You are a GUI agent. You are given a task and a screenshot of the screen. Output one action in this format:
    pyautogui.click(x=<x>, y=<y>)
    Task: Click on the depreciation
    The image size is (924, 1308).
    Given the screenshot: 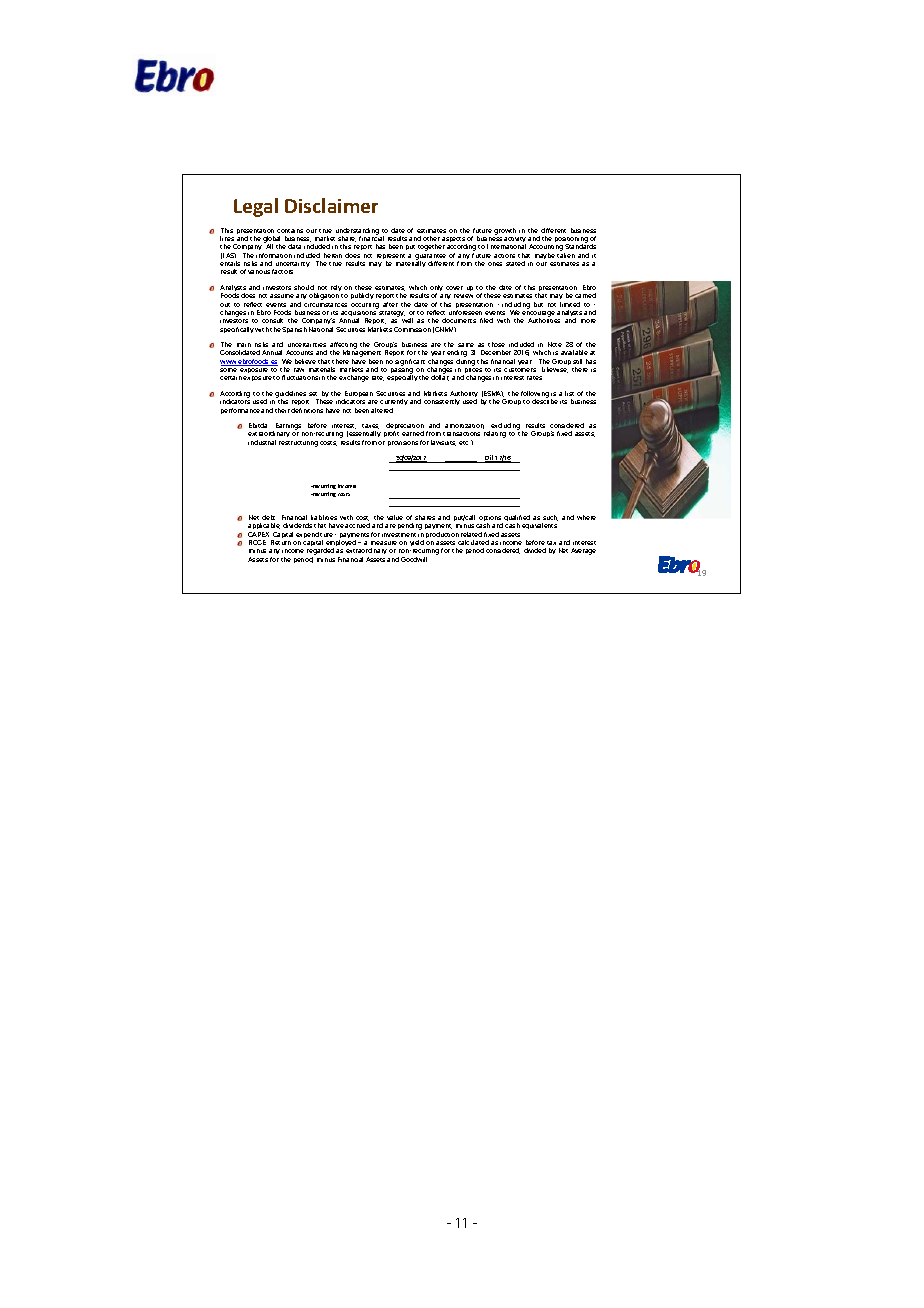 What is the action you would take?
    pyautogui.click(x=407, y=427)
